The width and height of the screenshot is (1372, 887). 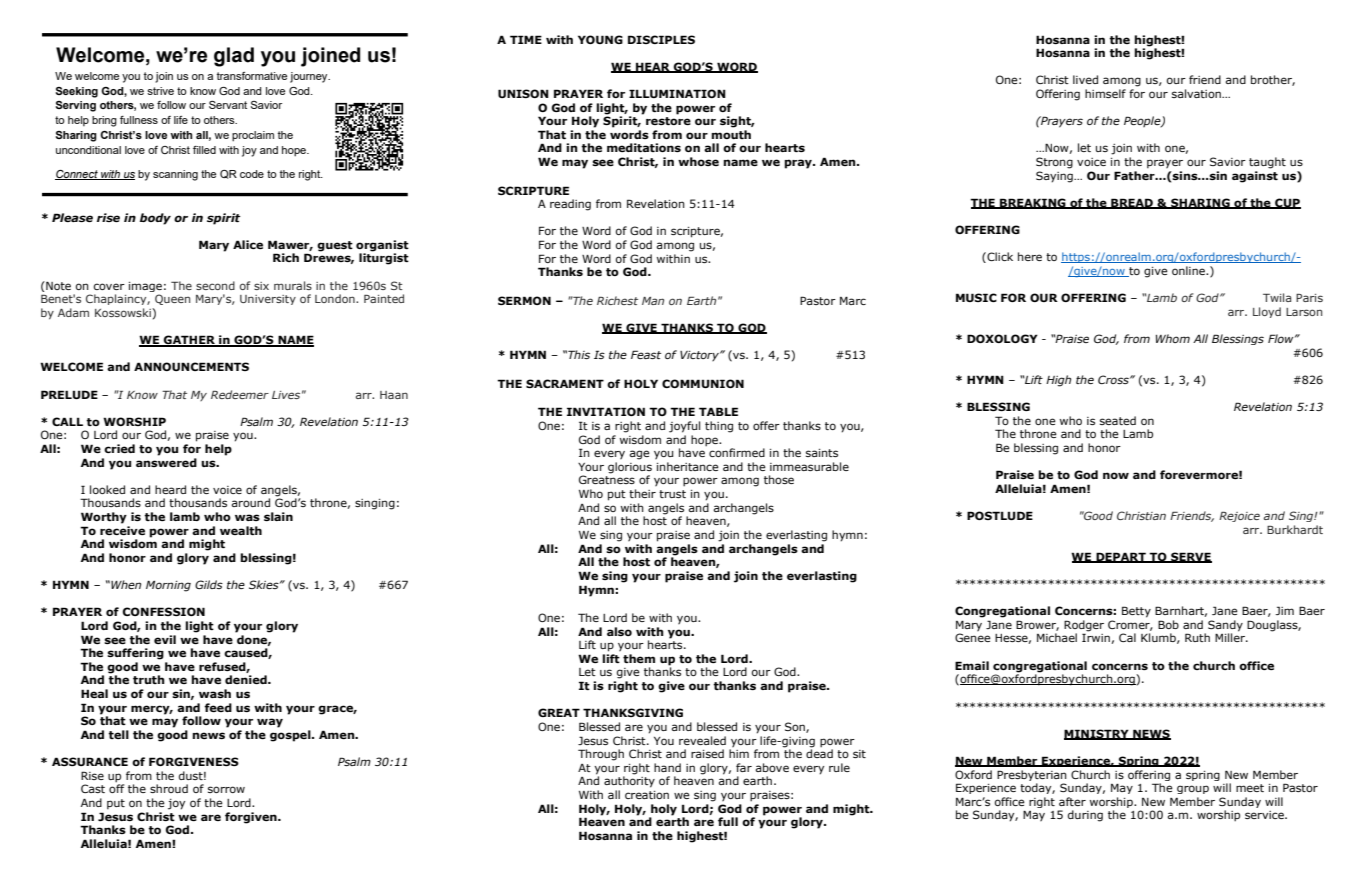 I want to click on seated, so click(x=1118, y=420).
